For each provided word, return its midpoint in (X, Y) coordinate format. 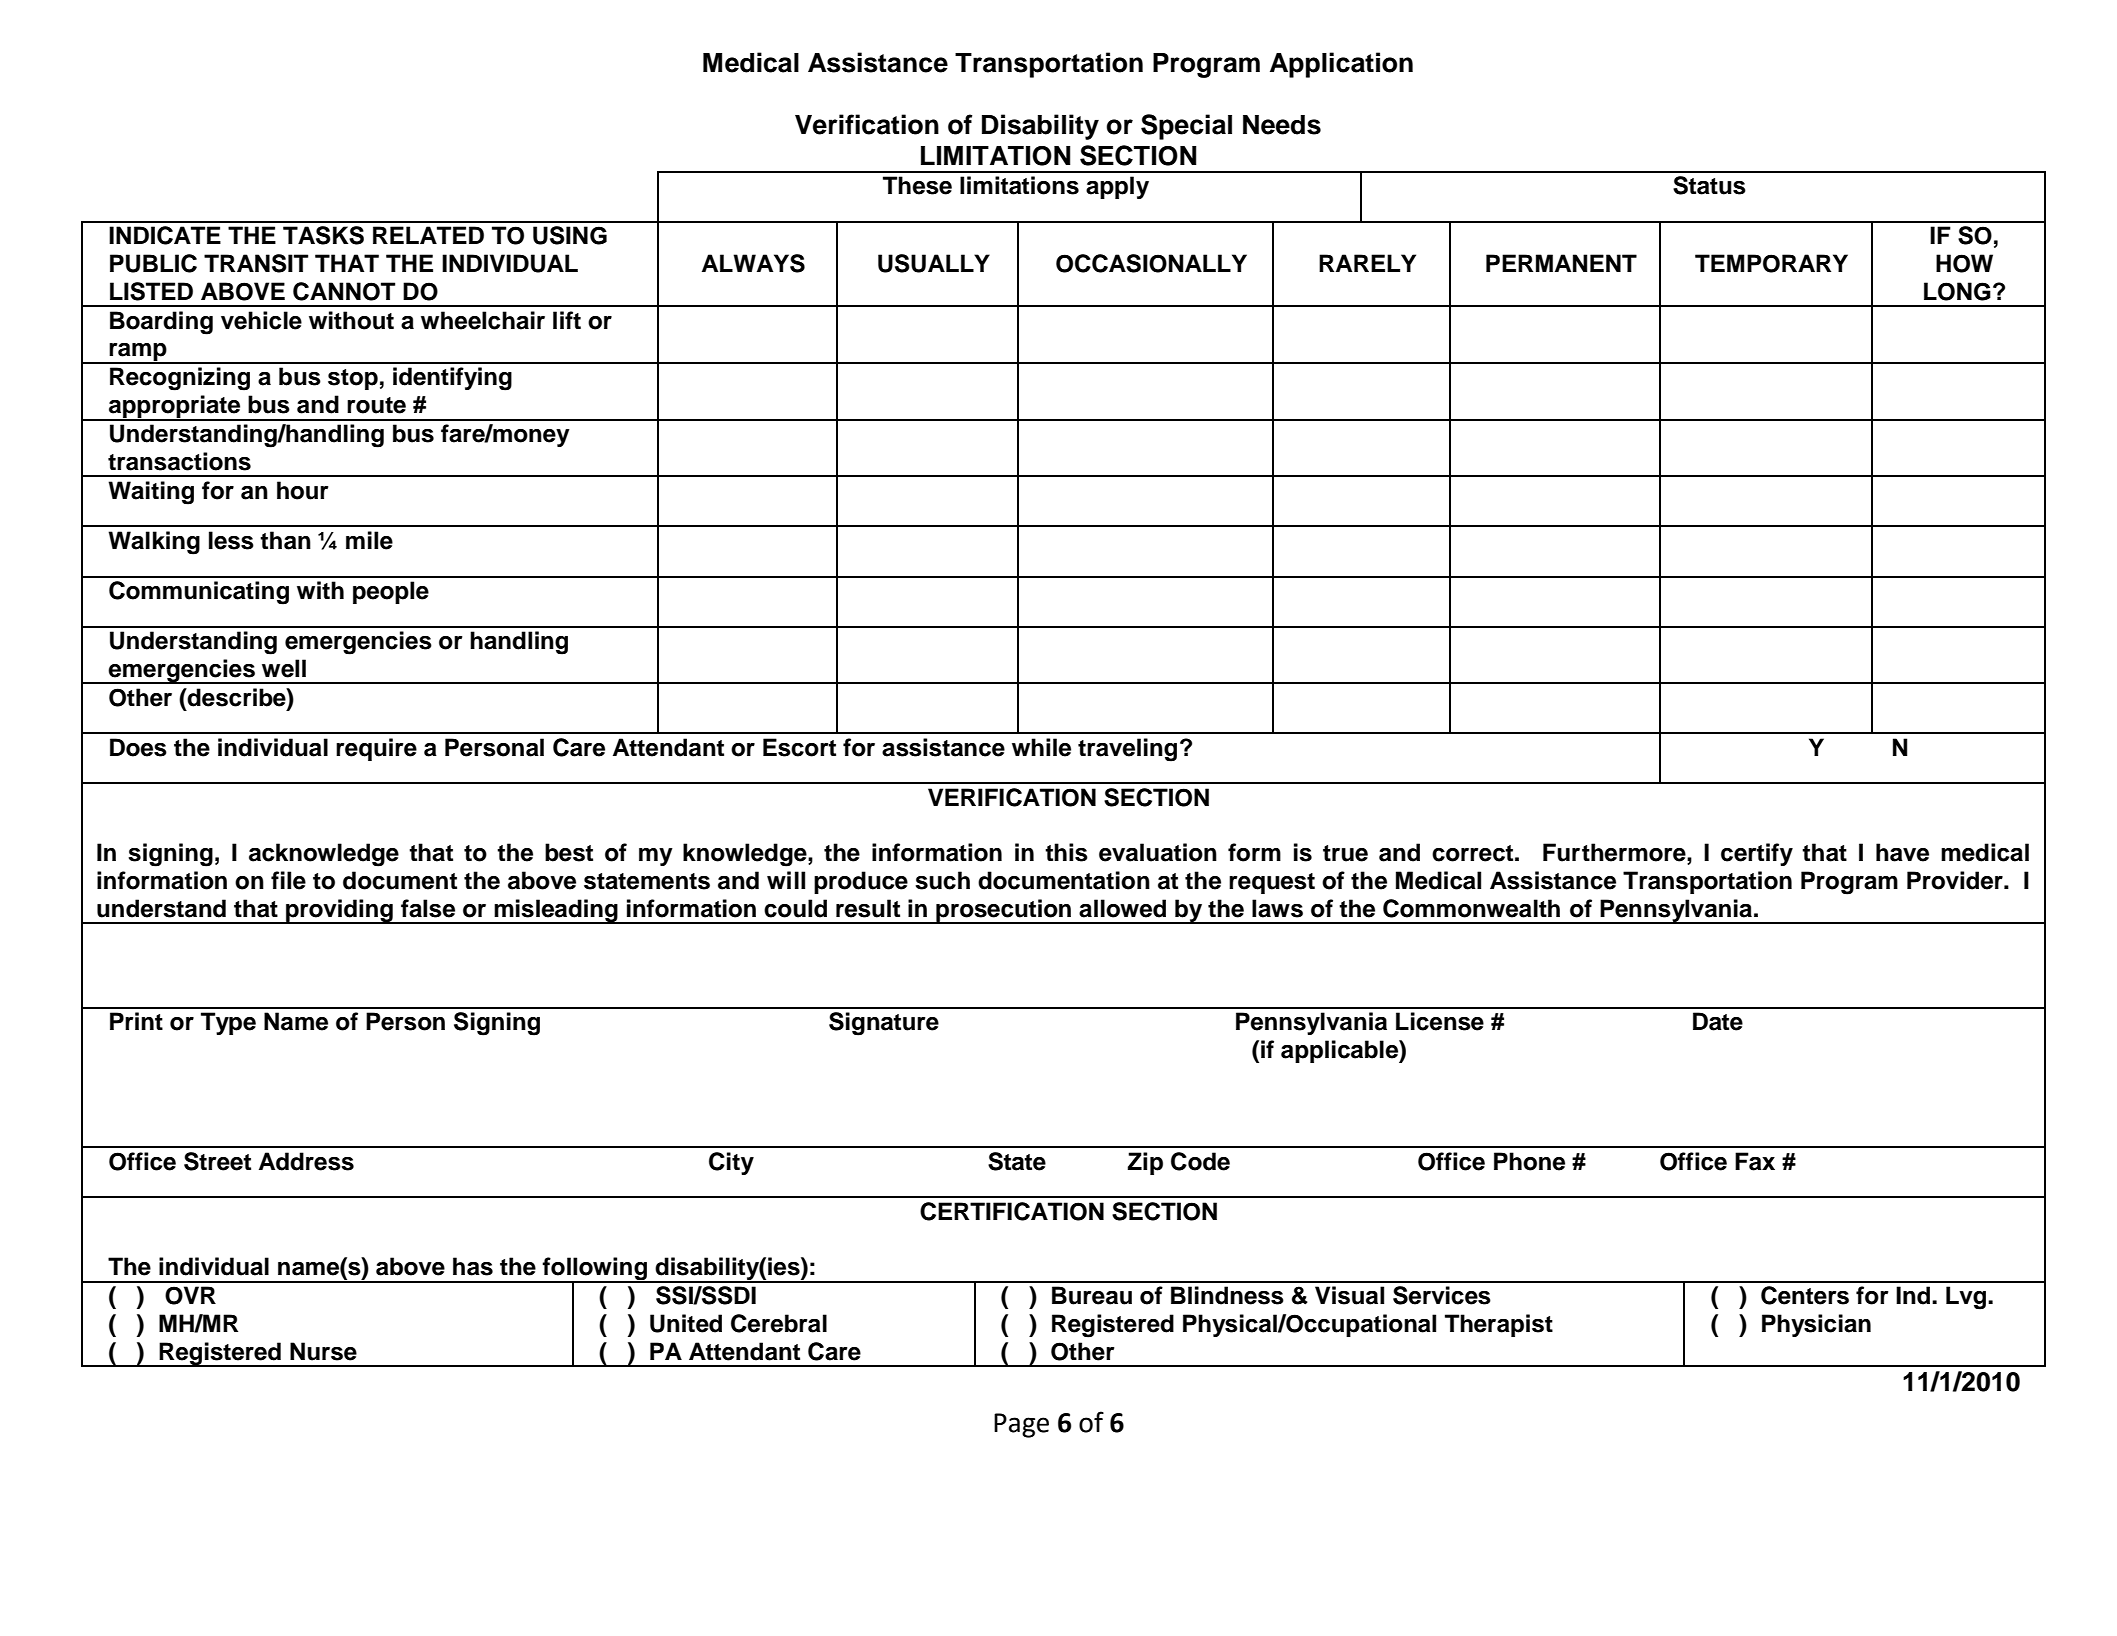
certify (1757, 854)
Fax (1755, 1161)
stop (353, 379)
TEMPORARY (1771, 263)
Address (306, 1161)
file (288, 880)
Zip (1145, 1163)
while (1041, 747)
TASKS (323, 235)
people (391, 592)
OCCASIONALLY (1151, 263)
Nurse (323, 1351)
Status (1709, 185)
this (1066, 852)
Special (1186, 127)
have (1902, 852)
